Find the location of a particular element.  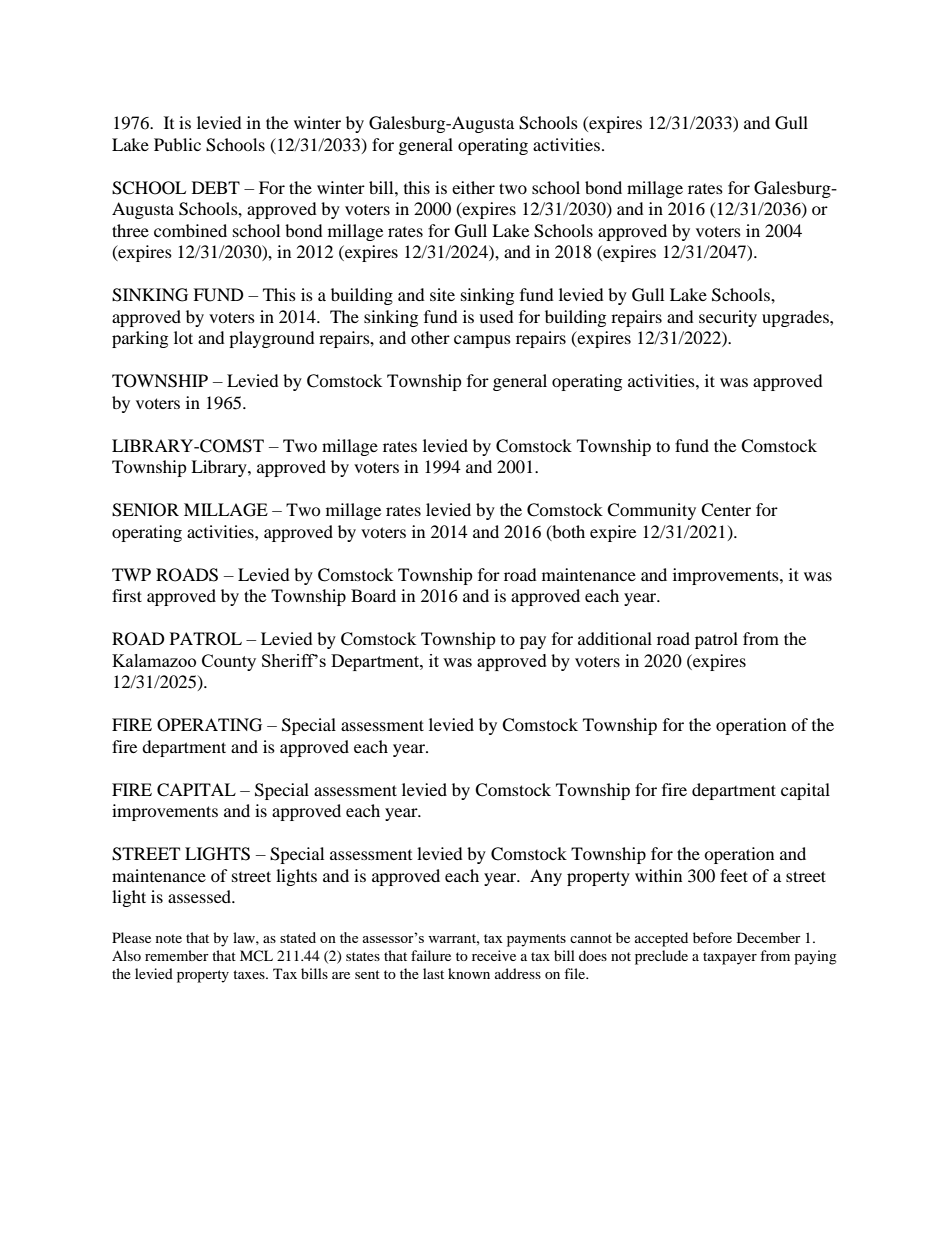

either is located at coordinates (473, 187).
